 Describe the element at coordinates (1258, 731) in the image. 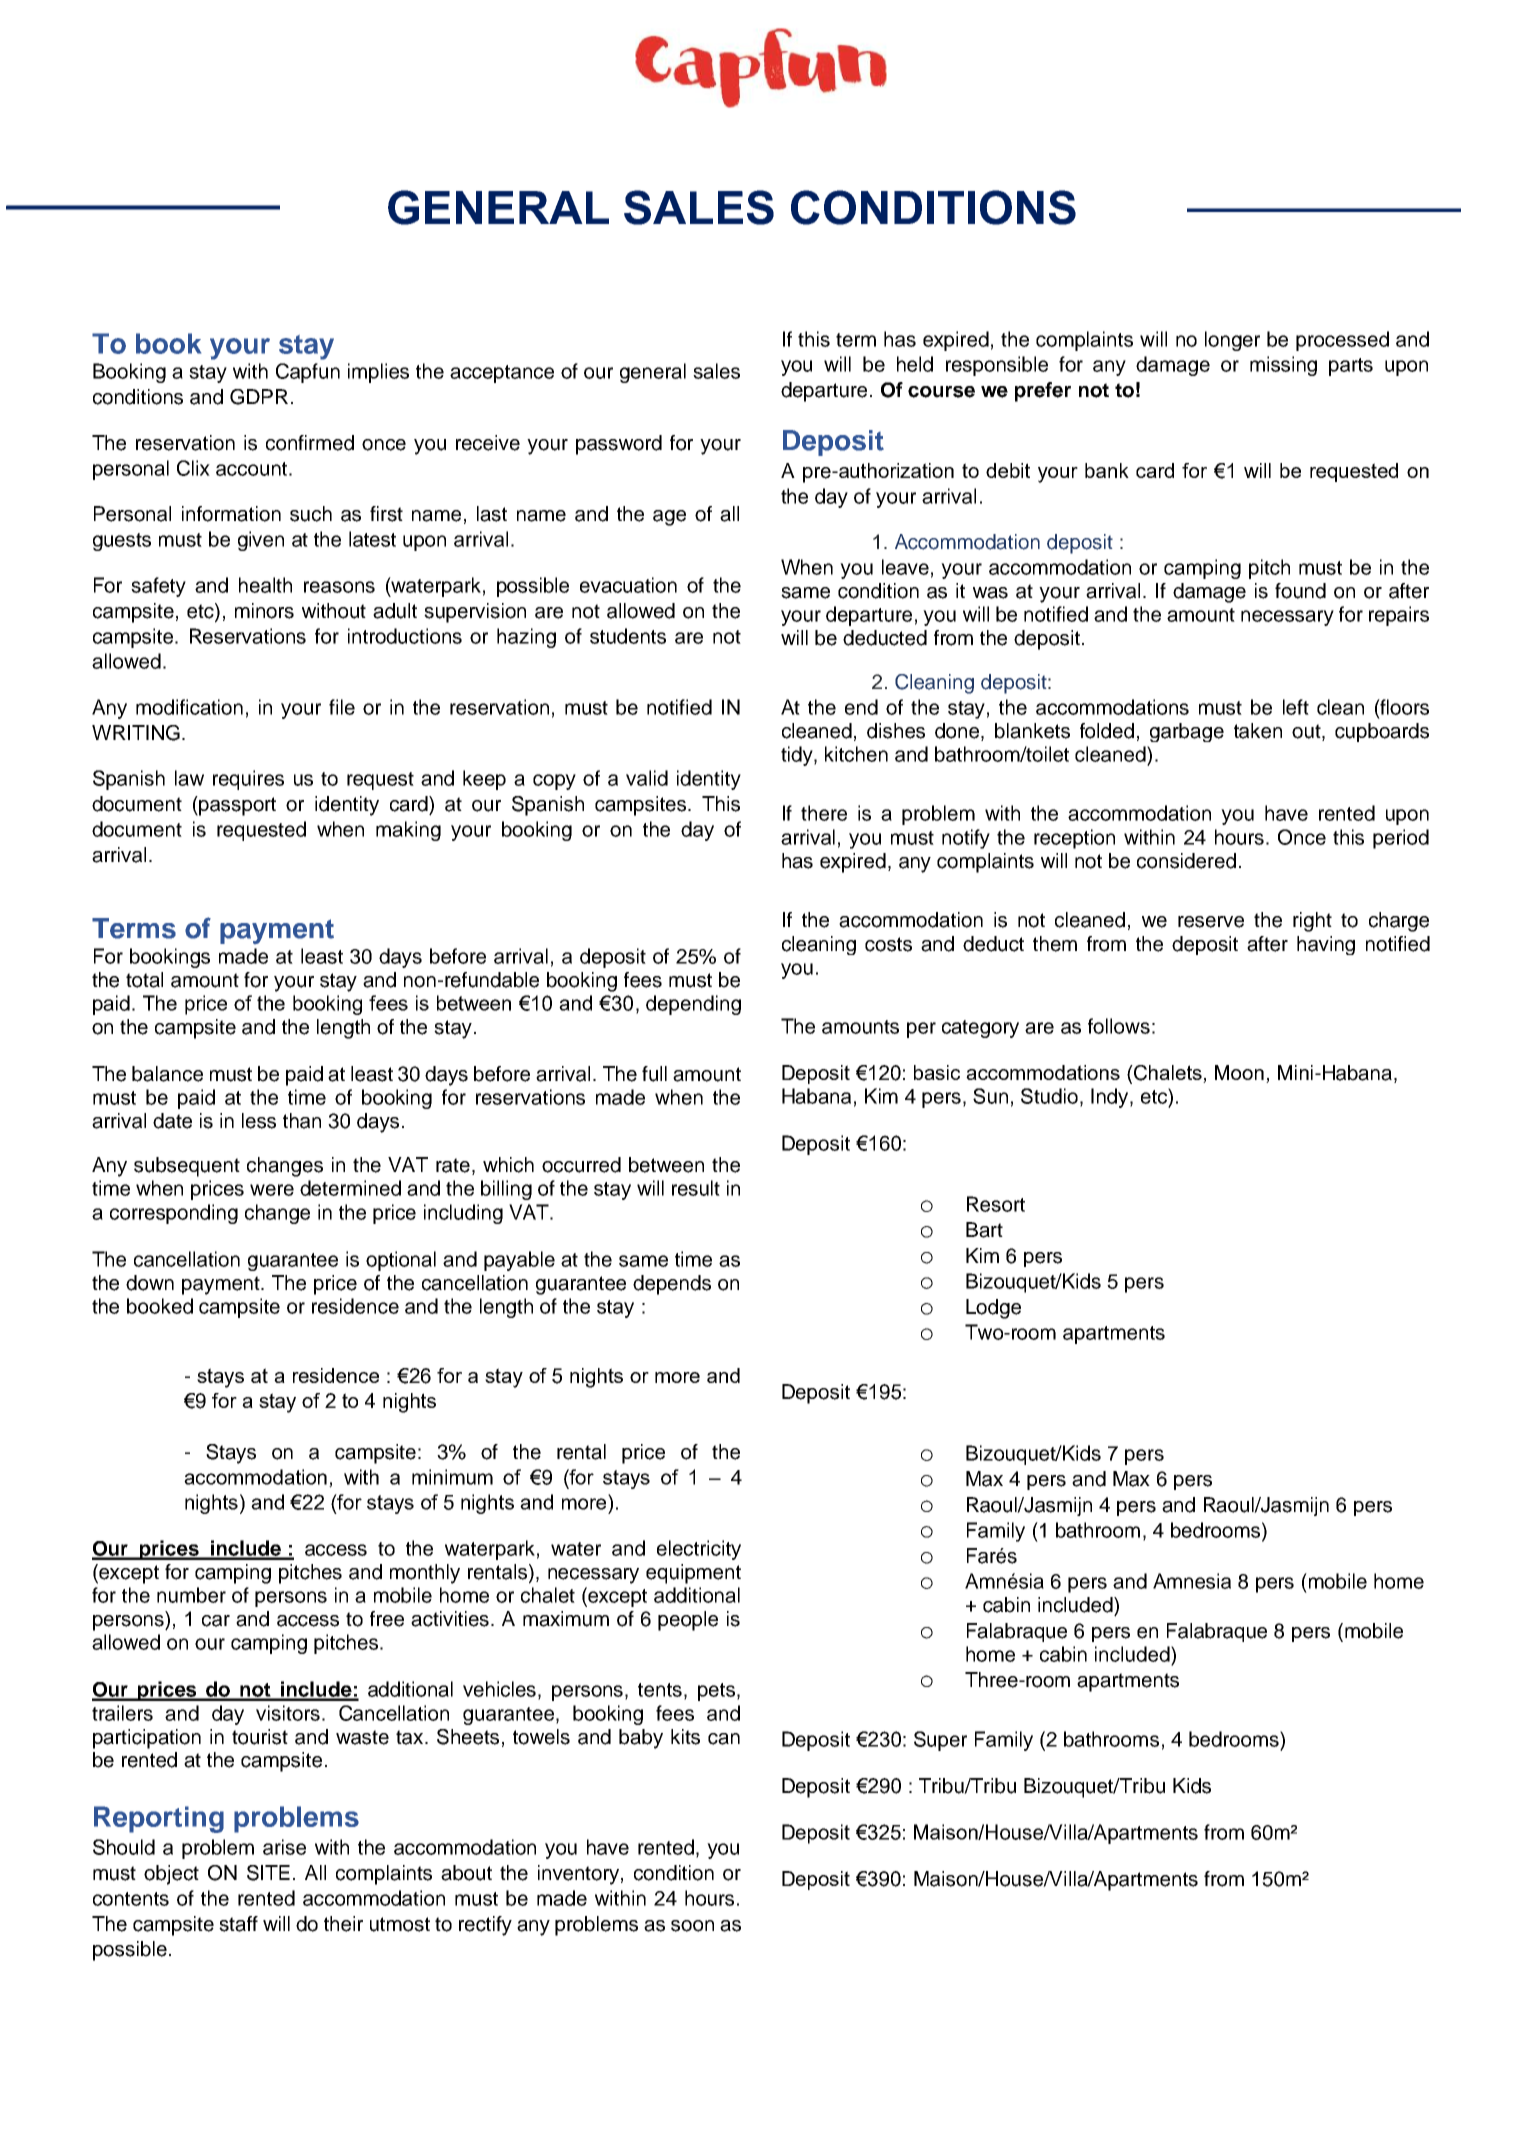

I see `taken` at that location.
